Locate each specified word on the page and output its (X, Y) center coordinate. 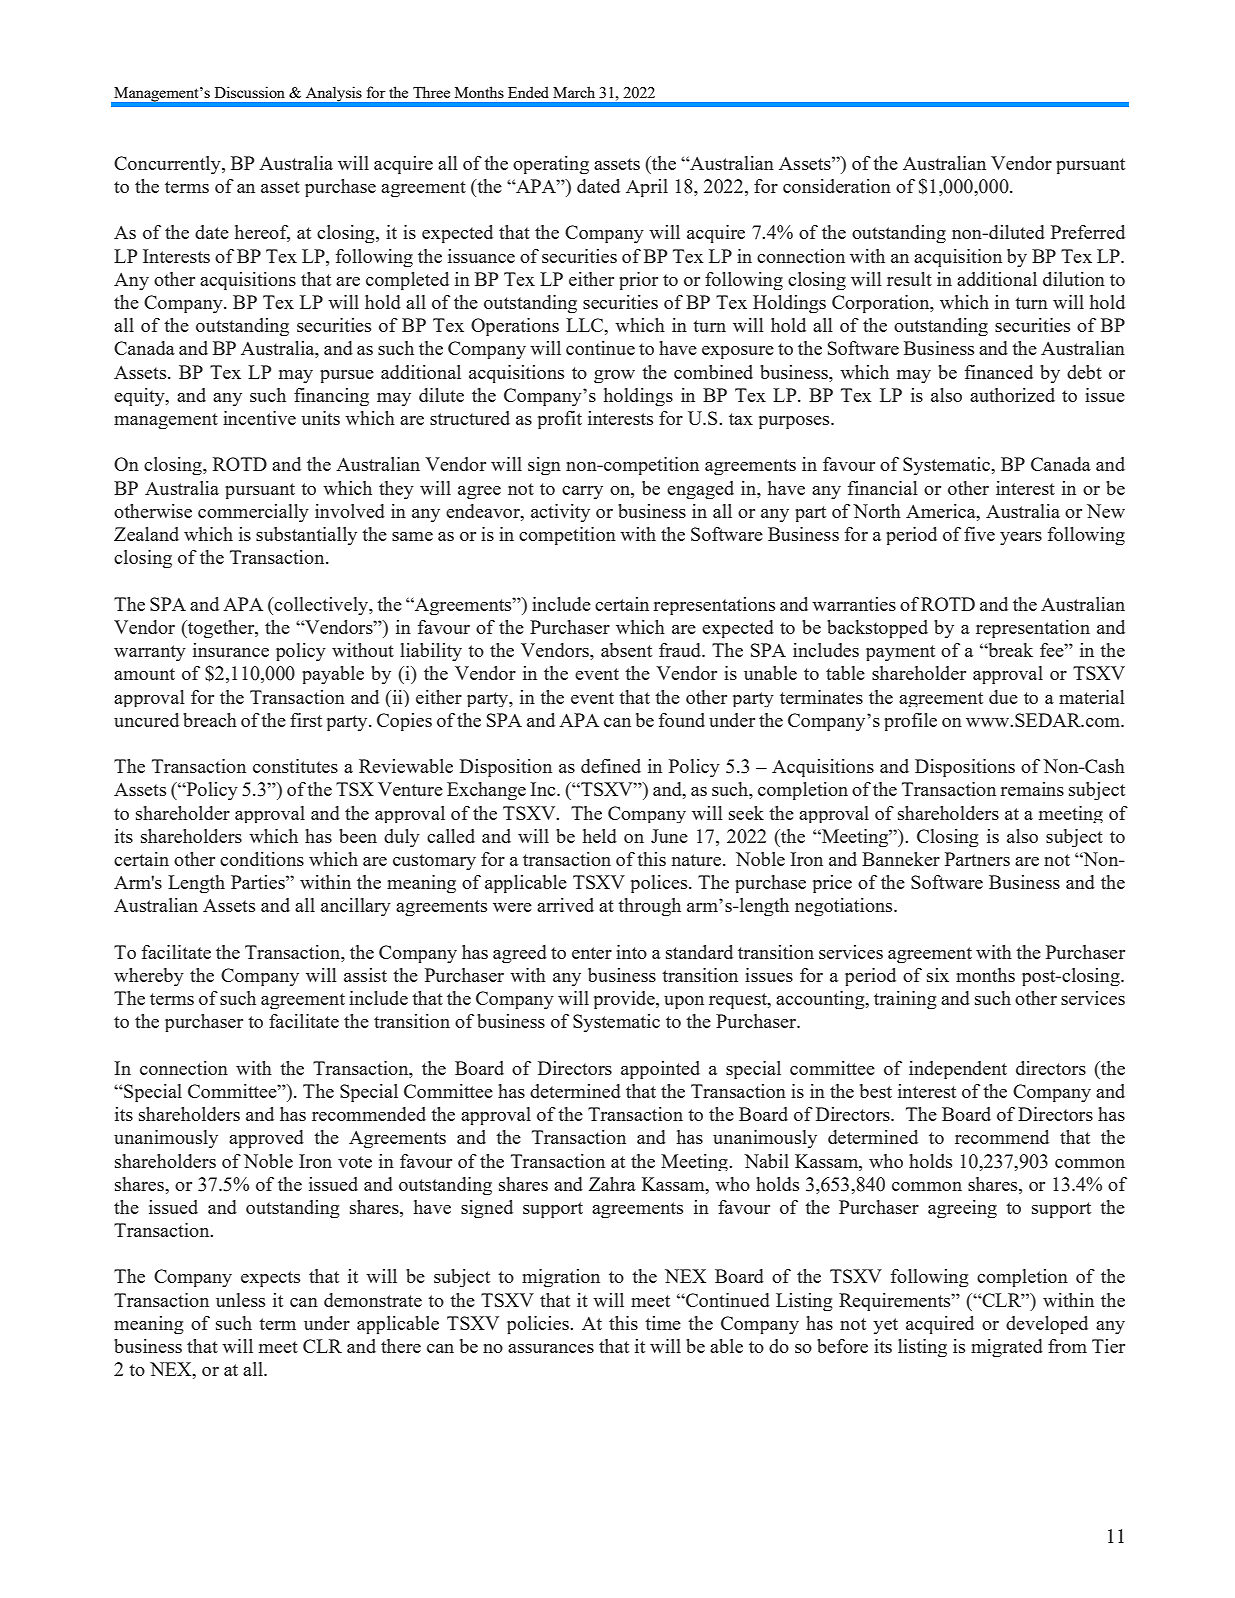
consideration (837, 186)
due (1003, 697)
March (574, 92)
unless (240, 1300)
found (682, 720)
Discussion (250, 92)
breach (210, 720)
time (663, 1323)
